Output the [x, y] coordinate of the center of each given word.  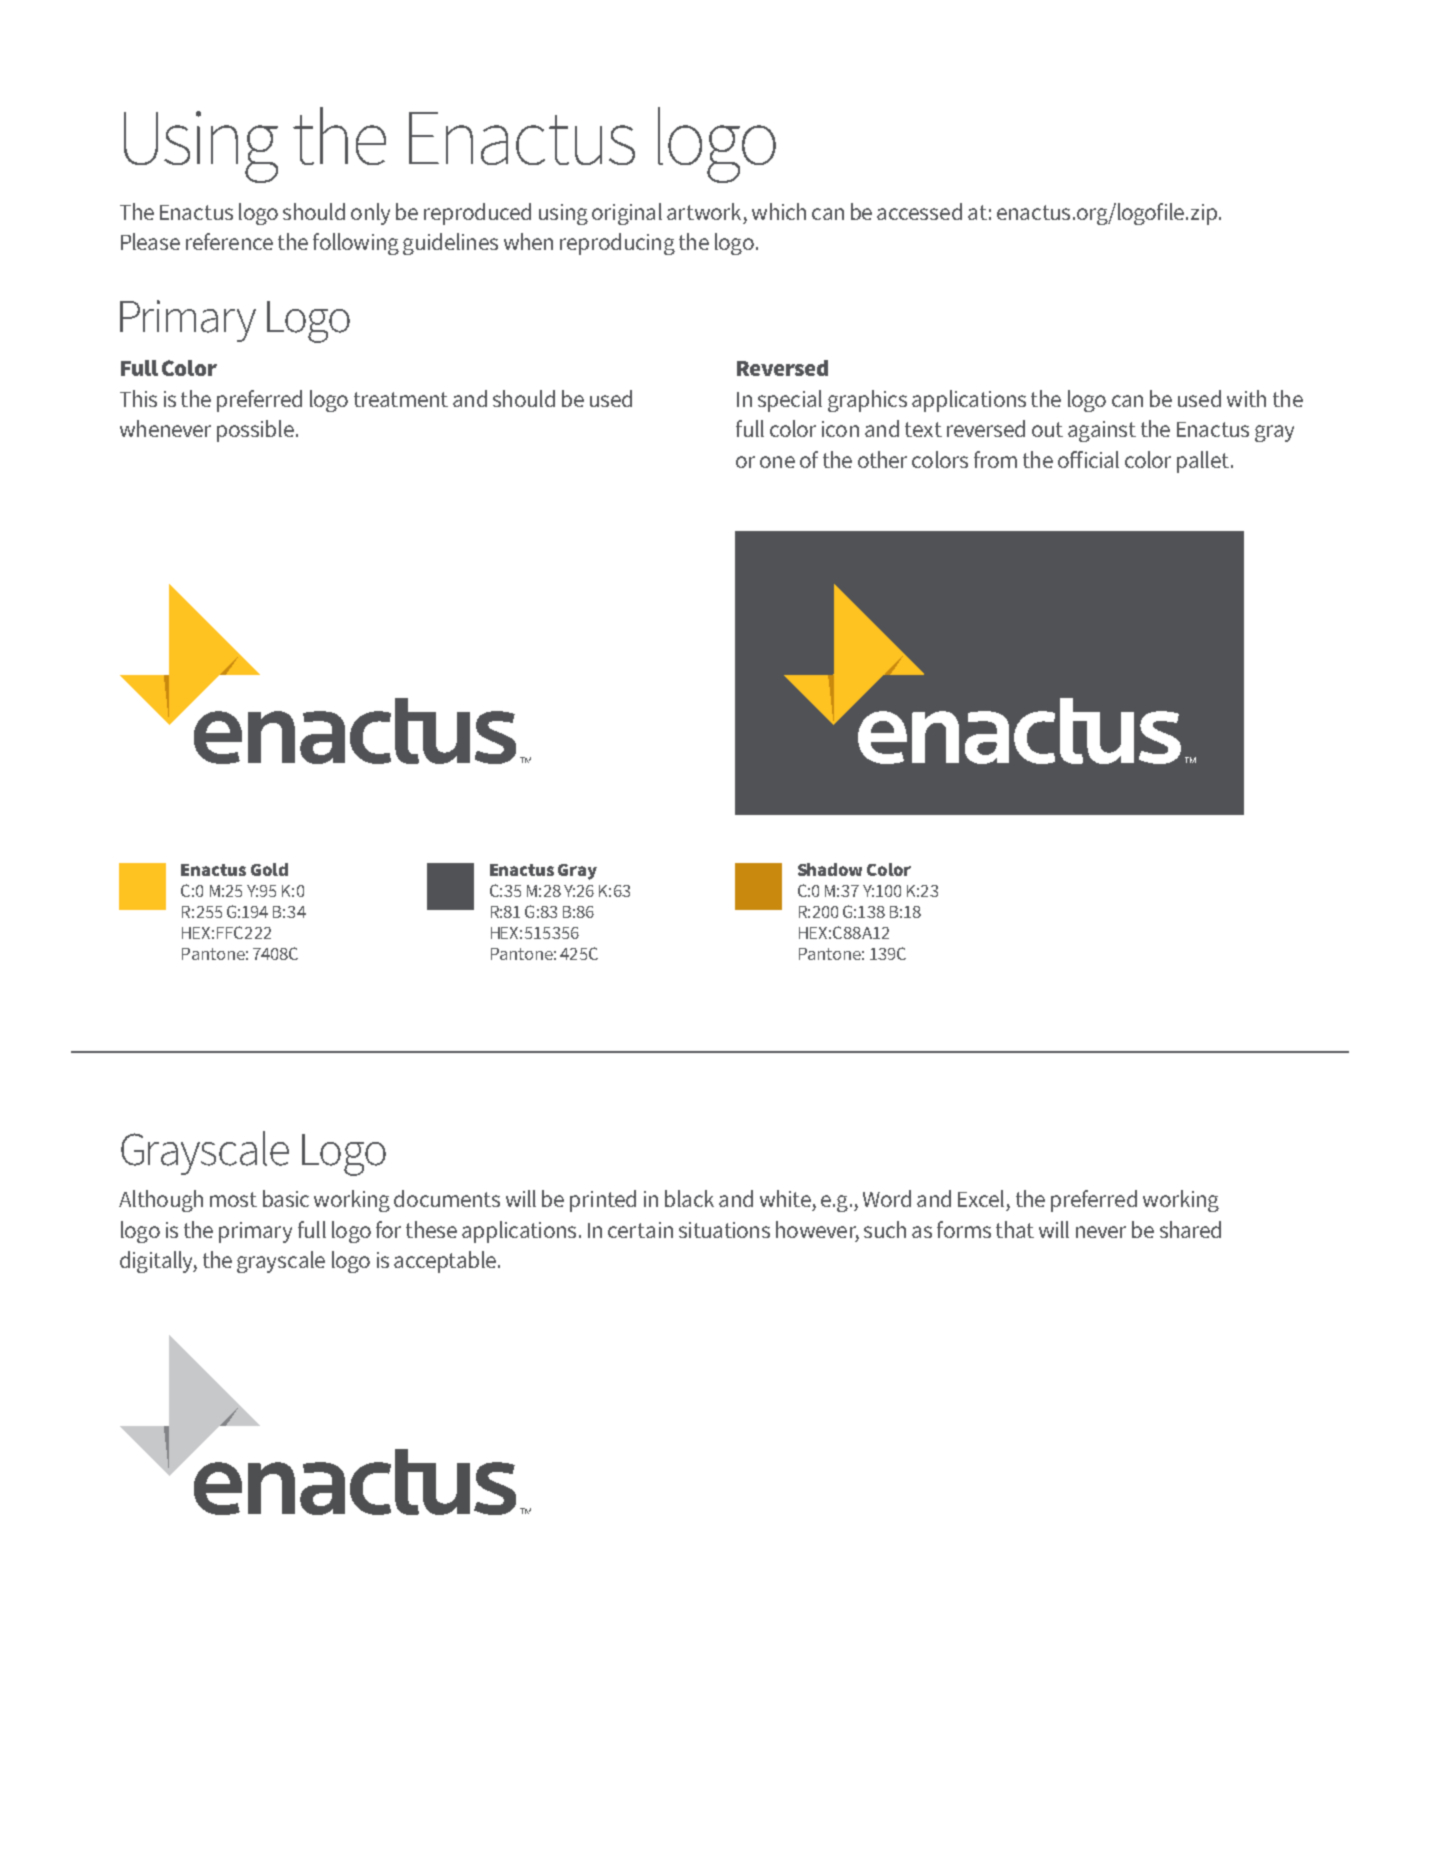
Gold [269, 869]
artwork [704, 211]
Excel [981, 1198]
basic [286, 1198]
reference [229, 241]
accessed [919, 211]
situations [724, 1230]
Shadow [830, 869]
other [882, 459]
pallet [1203, 462]
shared [1190, 1229]
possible [255, 431]
